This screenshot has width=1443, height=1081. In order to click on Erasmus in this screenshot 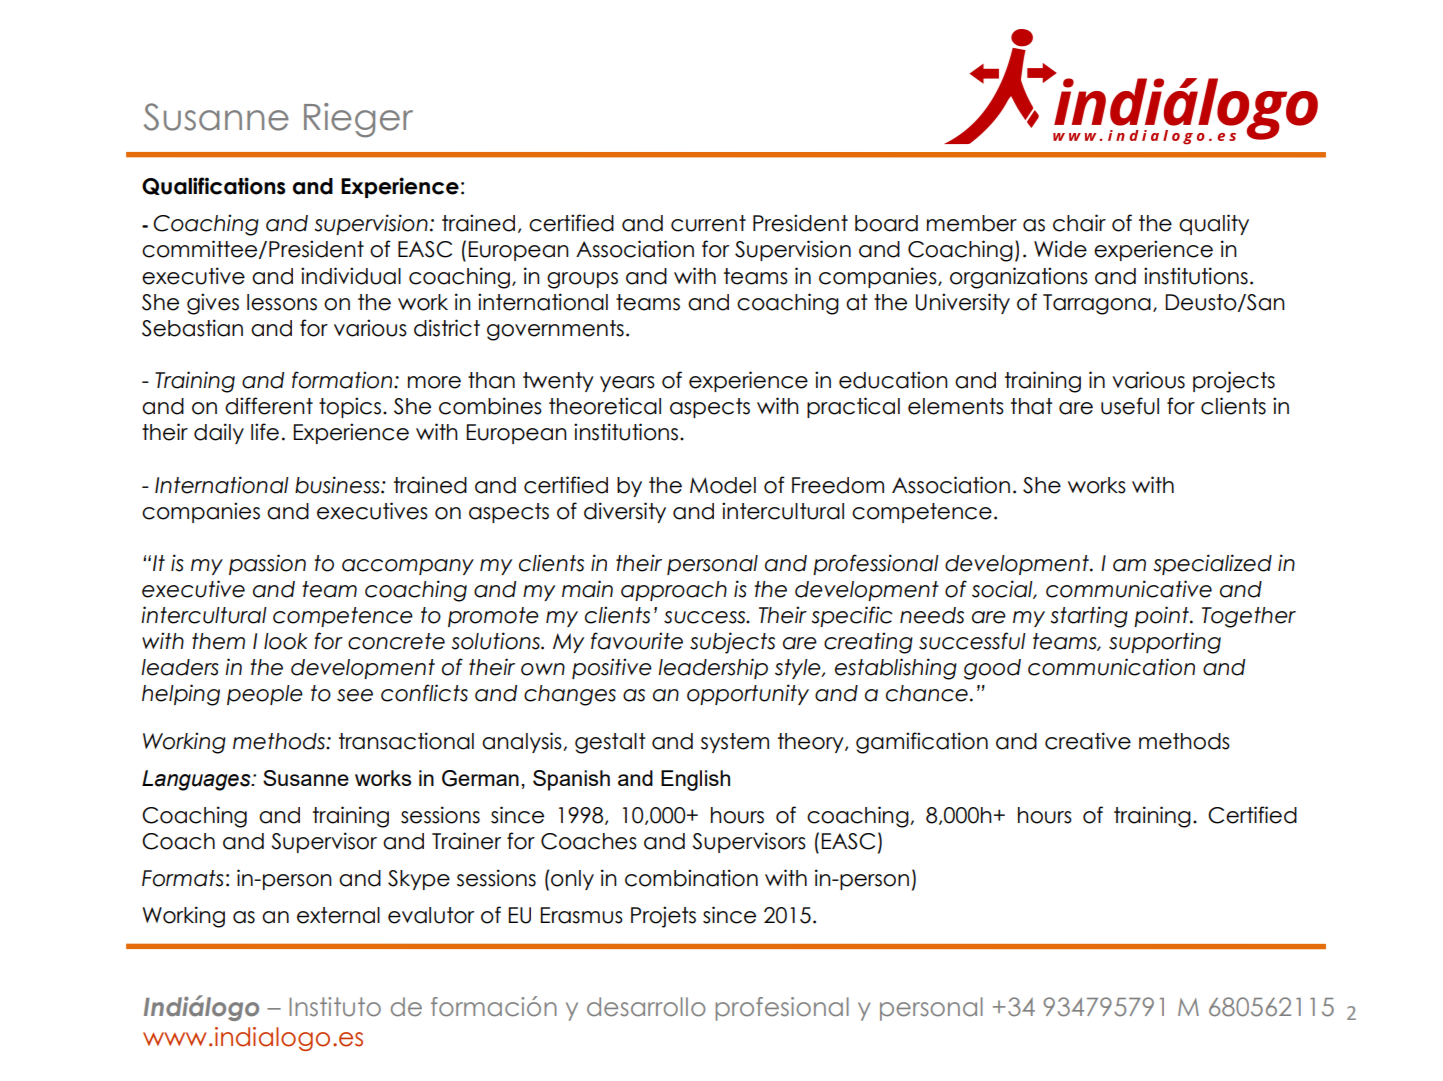, I will do `click(581, 915)`.
